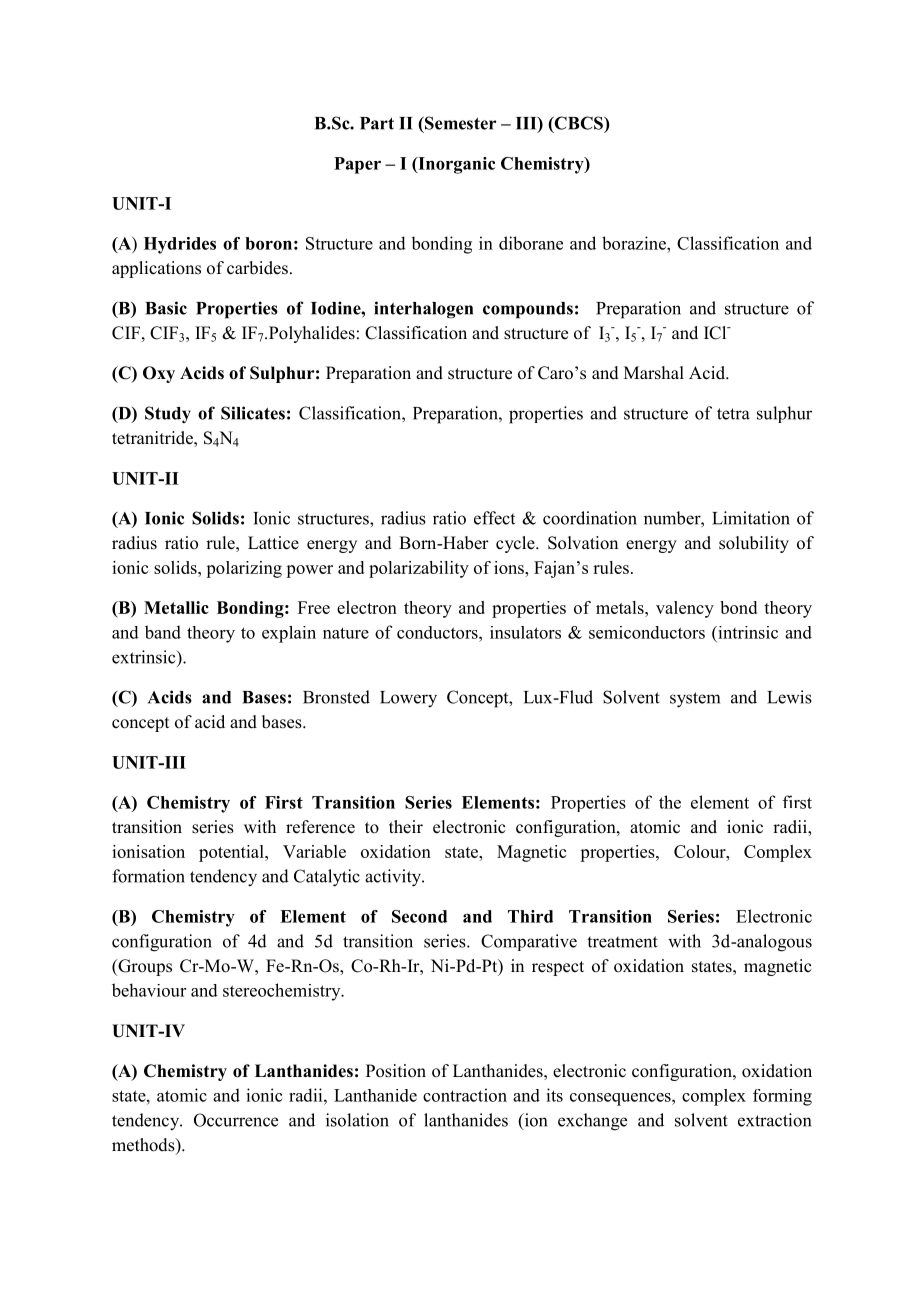 Image resolution: width=924 pixels, height=1308 pixels. What do you see at coordinates (236, 1120) in the page?
I see `Occurrence` at bounding box center [236, 1120].
